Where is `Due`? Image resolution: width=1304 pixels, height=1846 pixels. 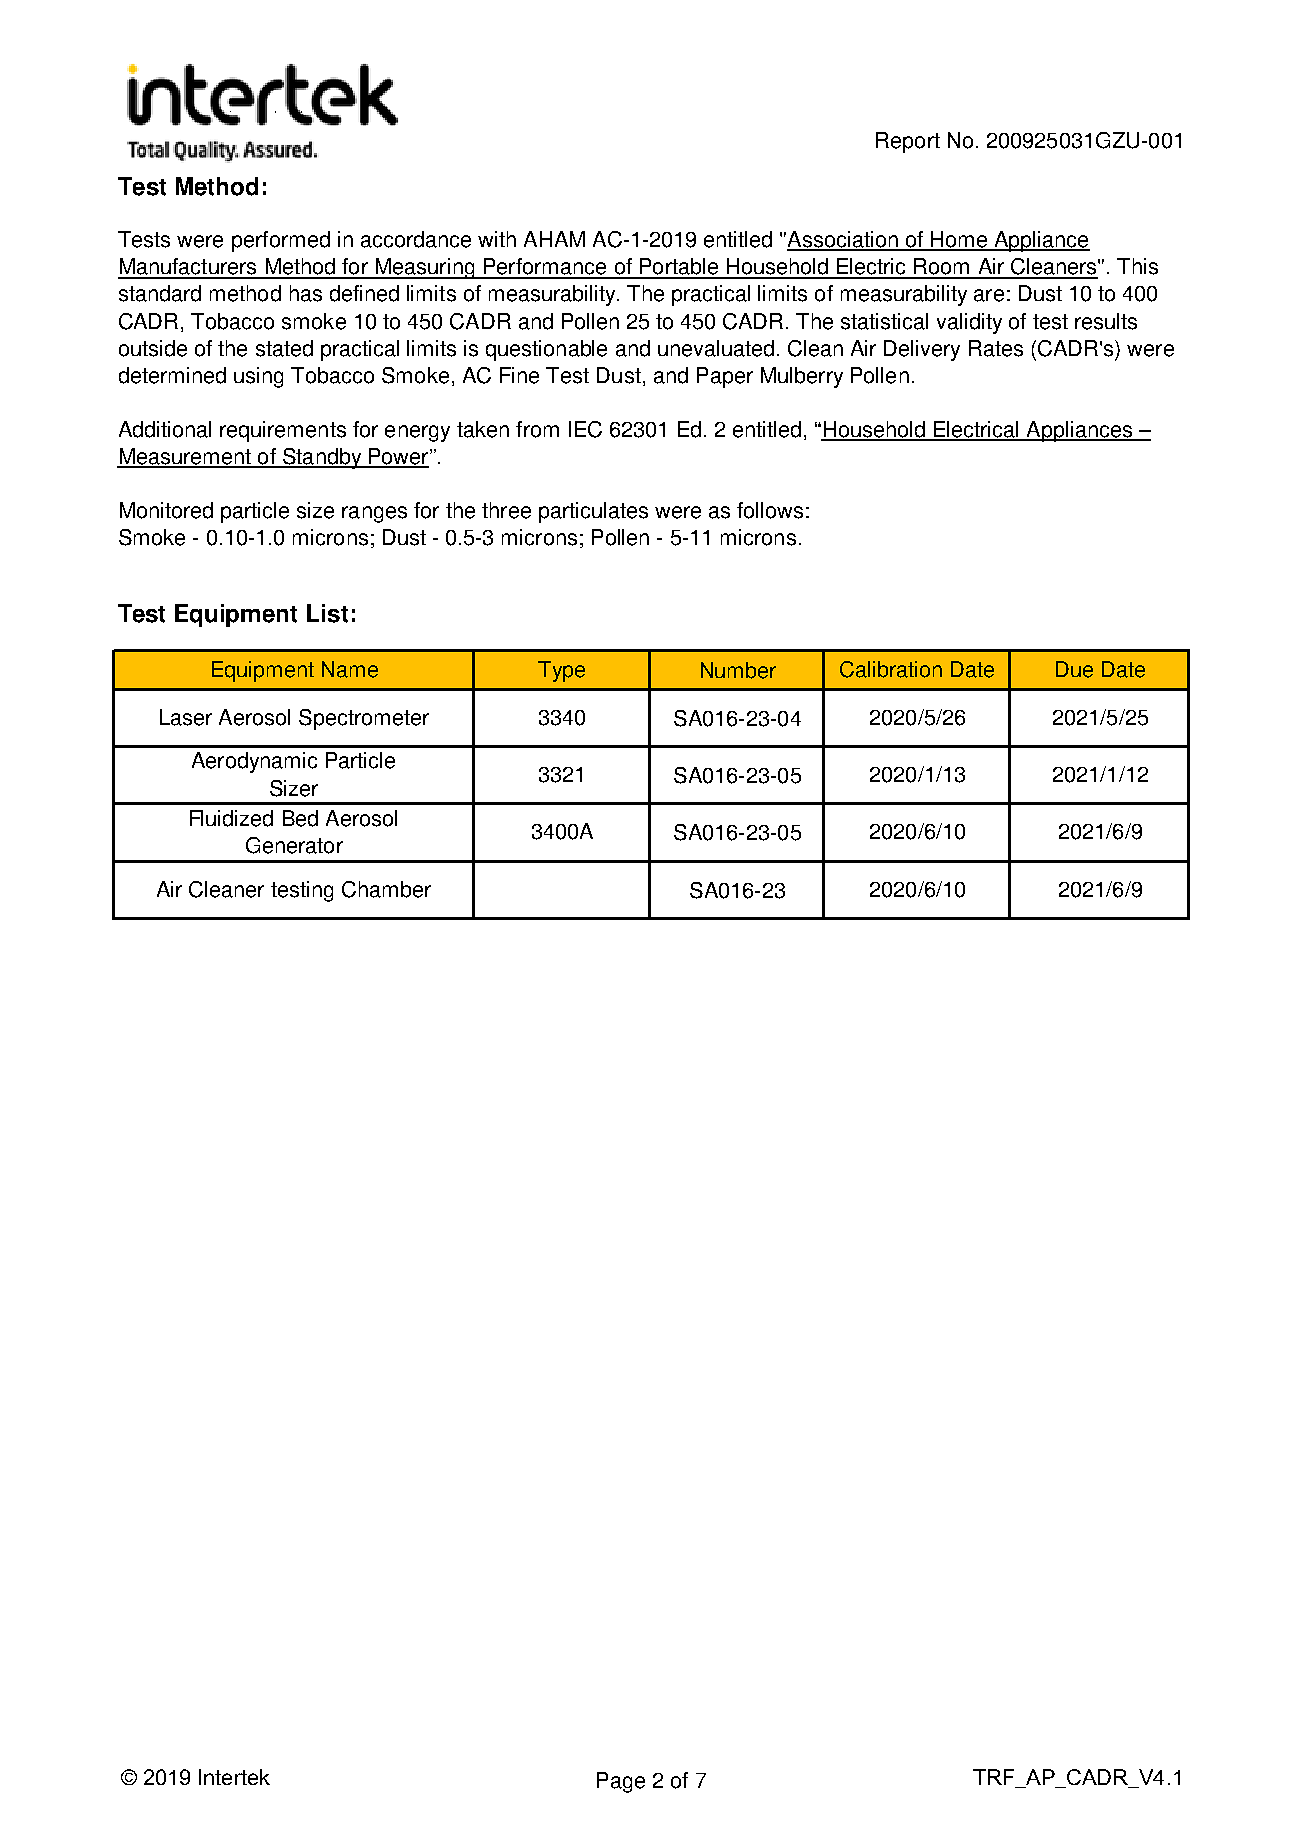 Due is located at coordinates (1074, 669).
